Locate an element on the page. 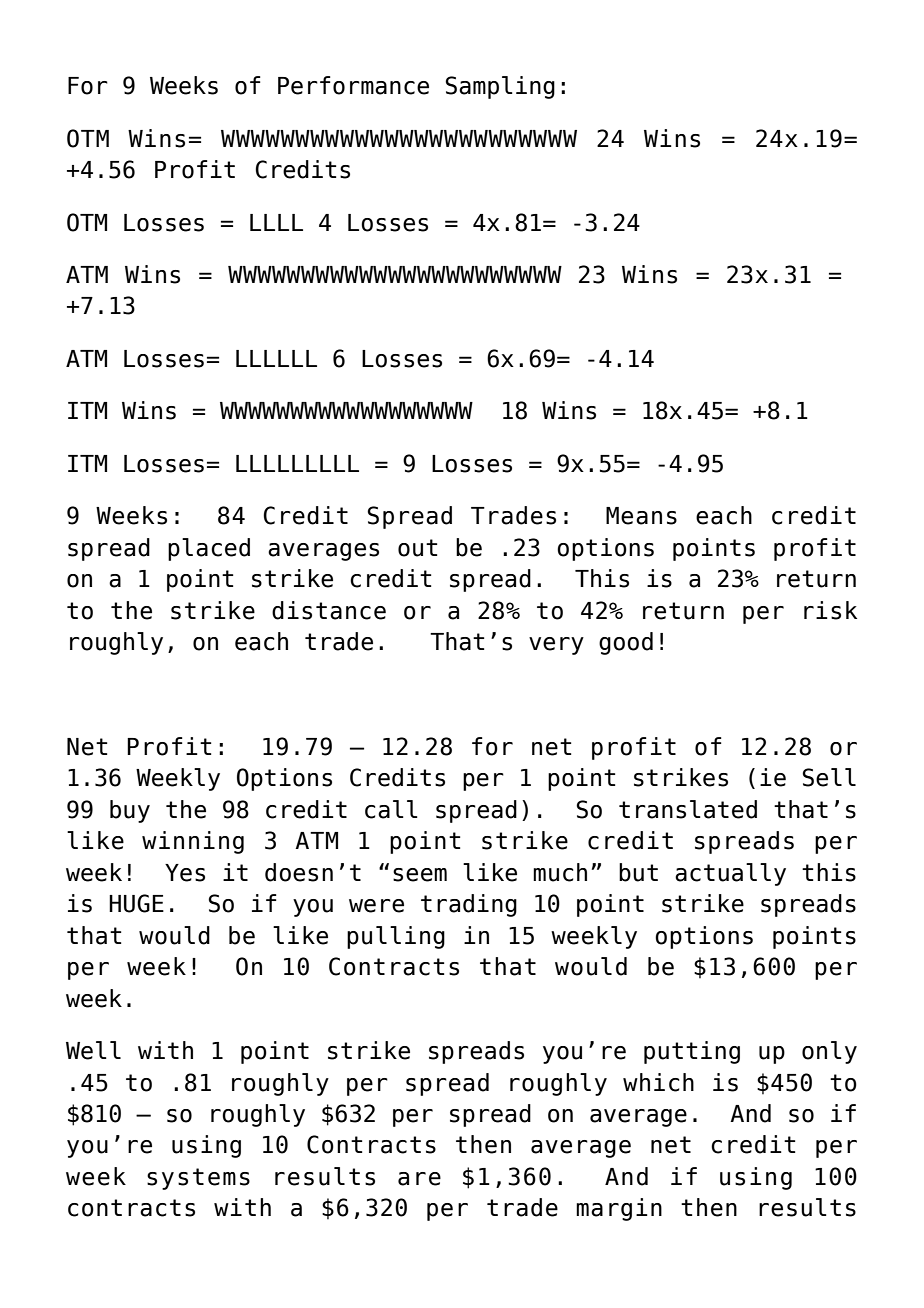 This document has height=1308, width=924. Performance is located at coordinates (353, 85).
